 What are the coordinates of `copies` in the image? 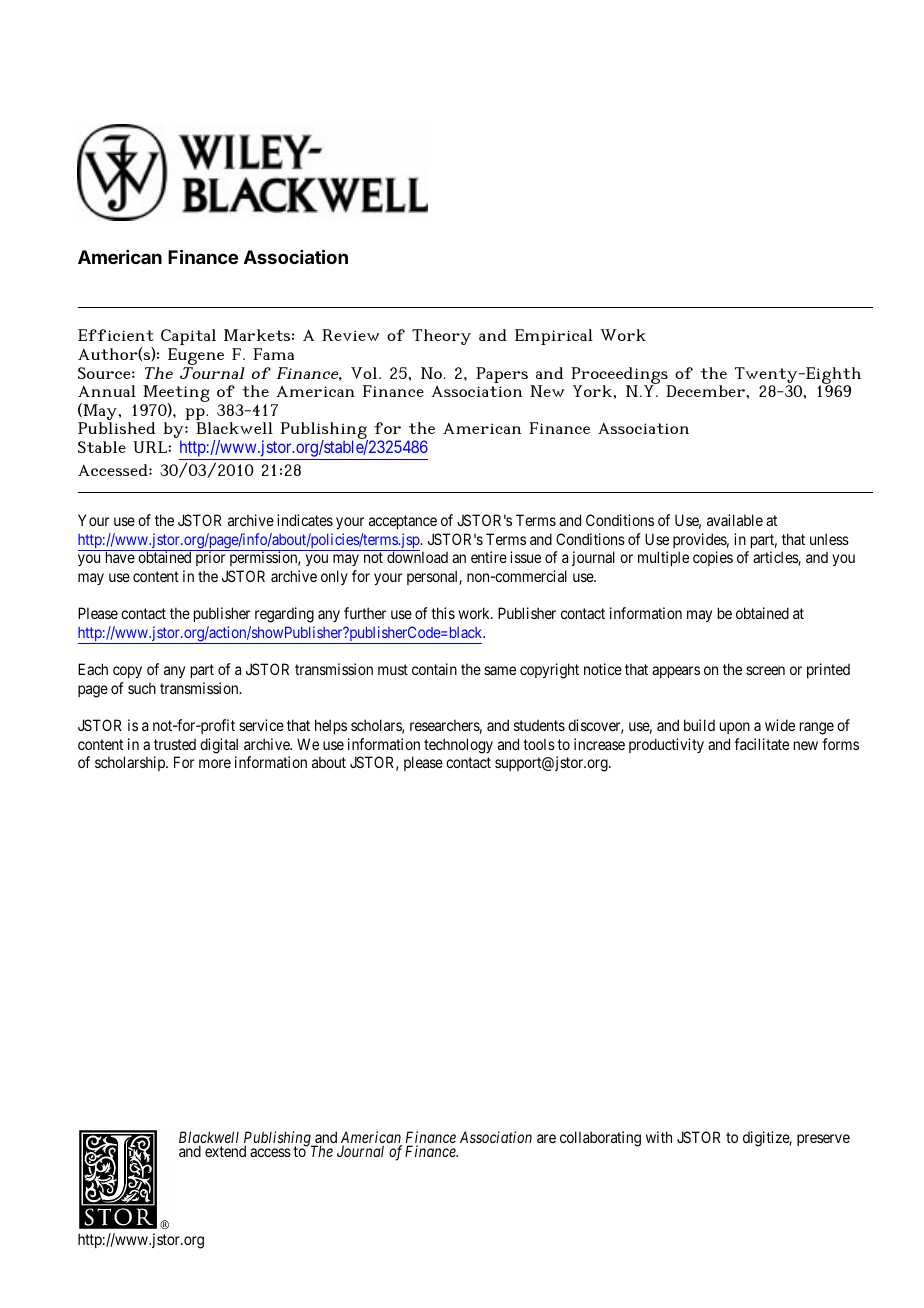 It's located at (713, 558).
